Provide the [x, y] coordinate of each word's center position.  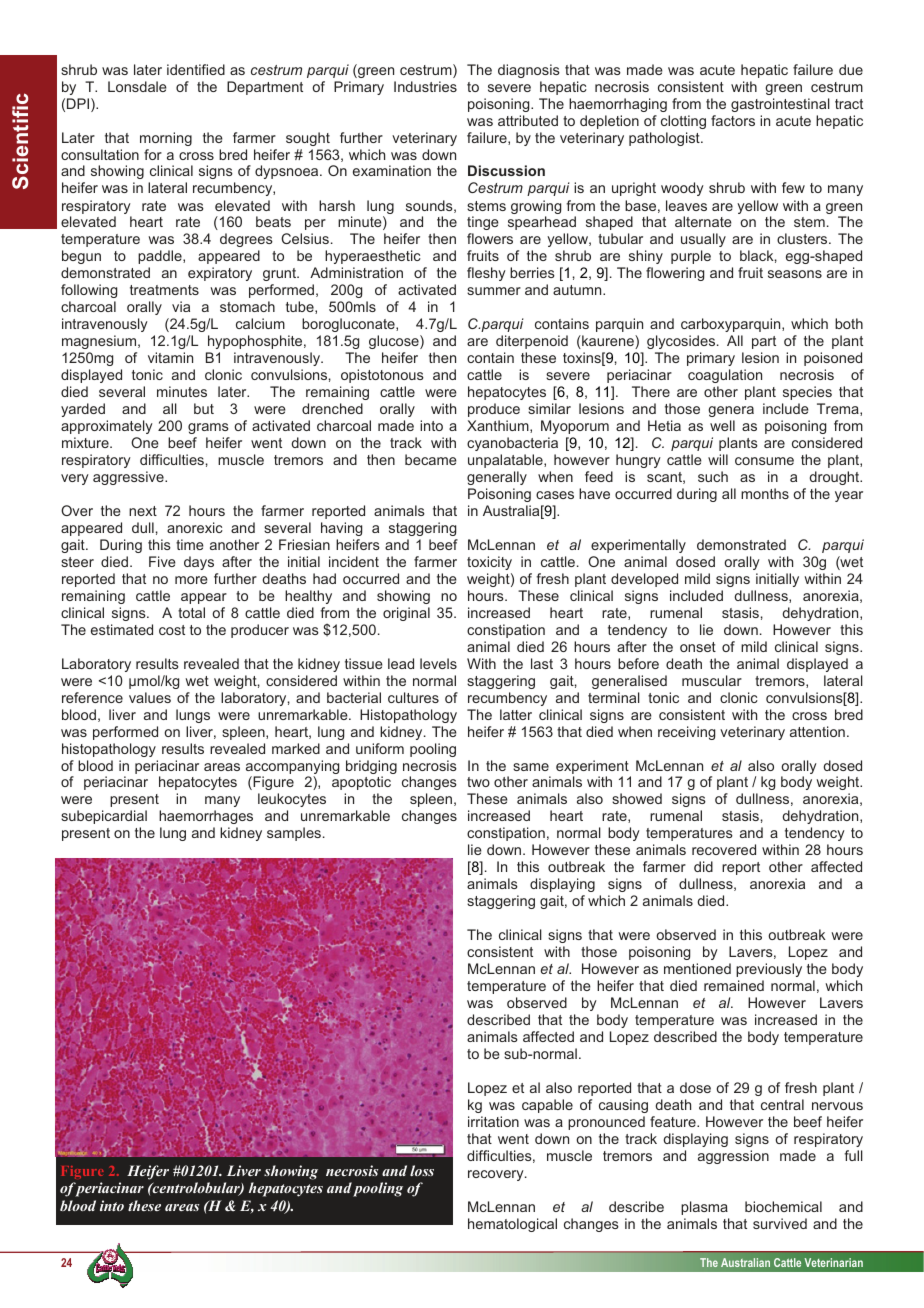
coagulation [725, 376]
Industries [425, 86]
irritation [493, 1121]
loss [422, 1170]
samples [294, 834]
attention [817, 731]
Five [162, 561]
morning [166, 139]
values [150, 697]
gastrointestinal [780, 105]
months [765, 493]
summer [494, 291]
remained [734, 985]
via [181, 306]
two [478, 782]
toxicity [489, 563]
